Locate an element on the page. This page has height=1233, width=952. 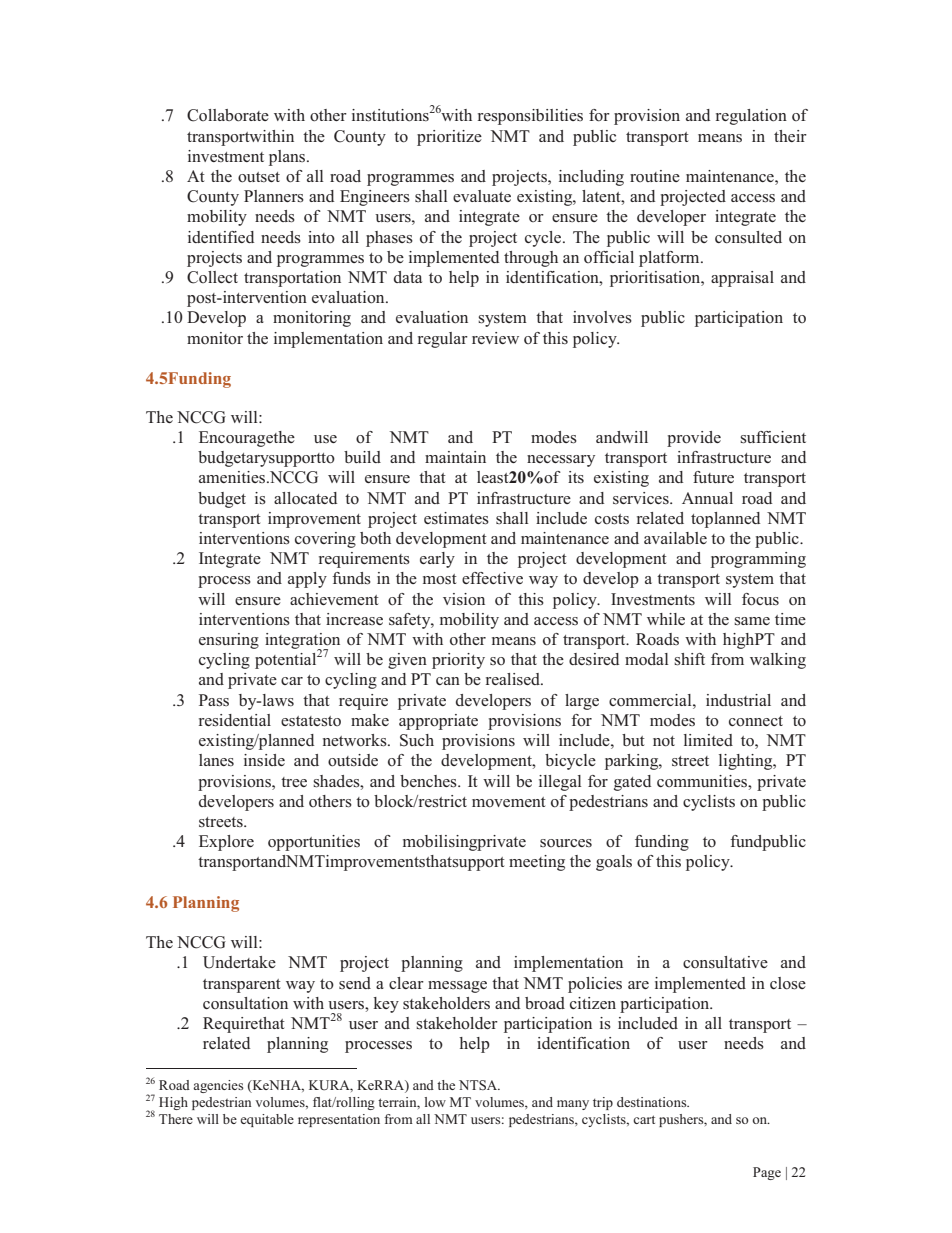
effective is located at coordinates (492, 578).
